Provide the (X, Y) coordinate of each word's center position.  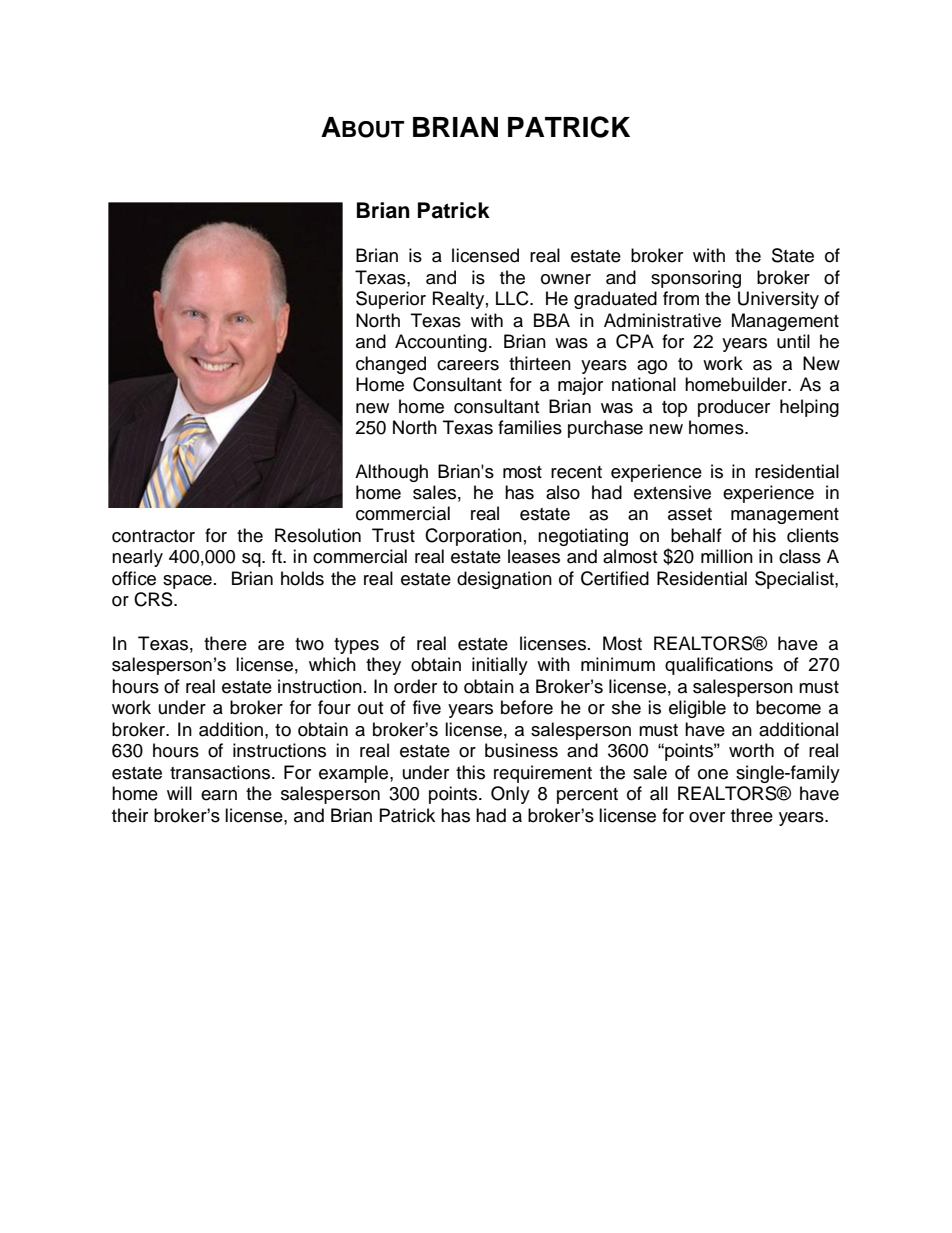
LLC (513, 298)
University (778, 300)
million (727, 556)
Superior (391, 300)
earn (219, 795)
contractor (153, 536)
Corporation (473, 537)
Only (510, 795)
